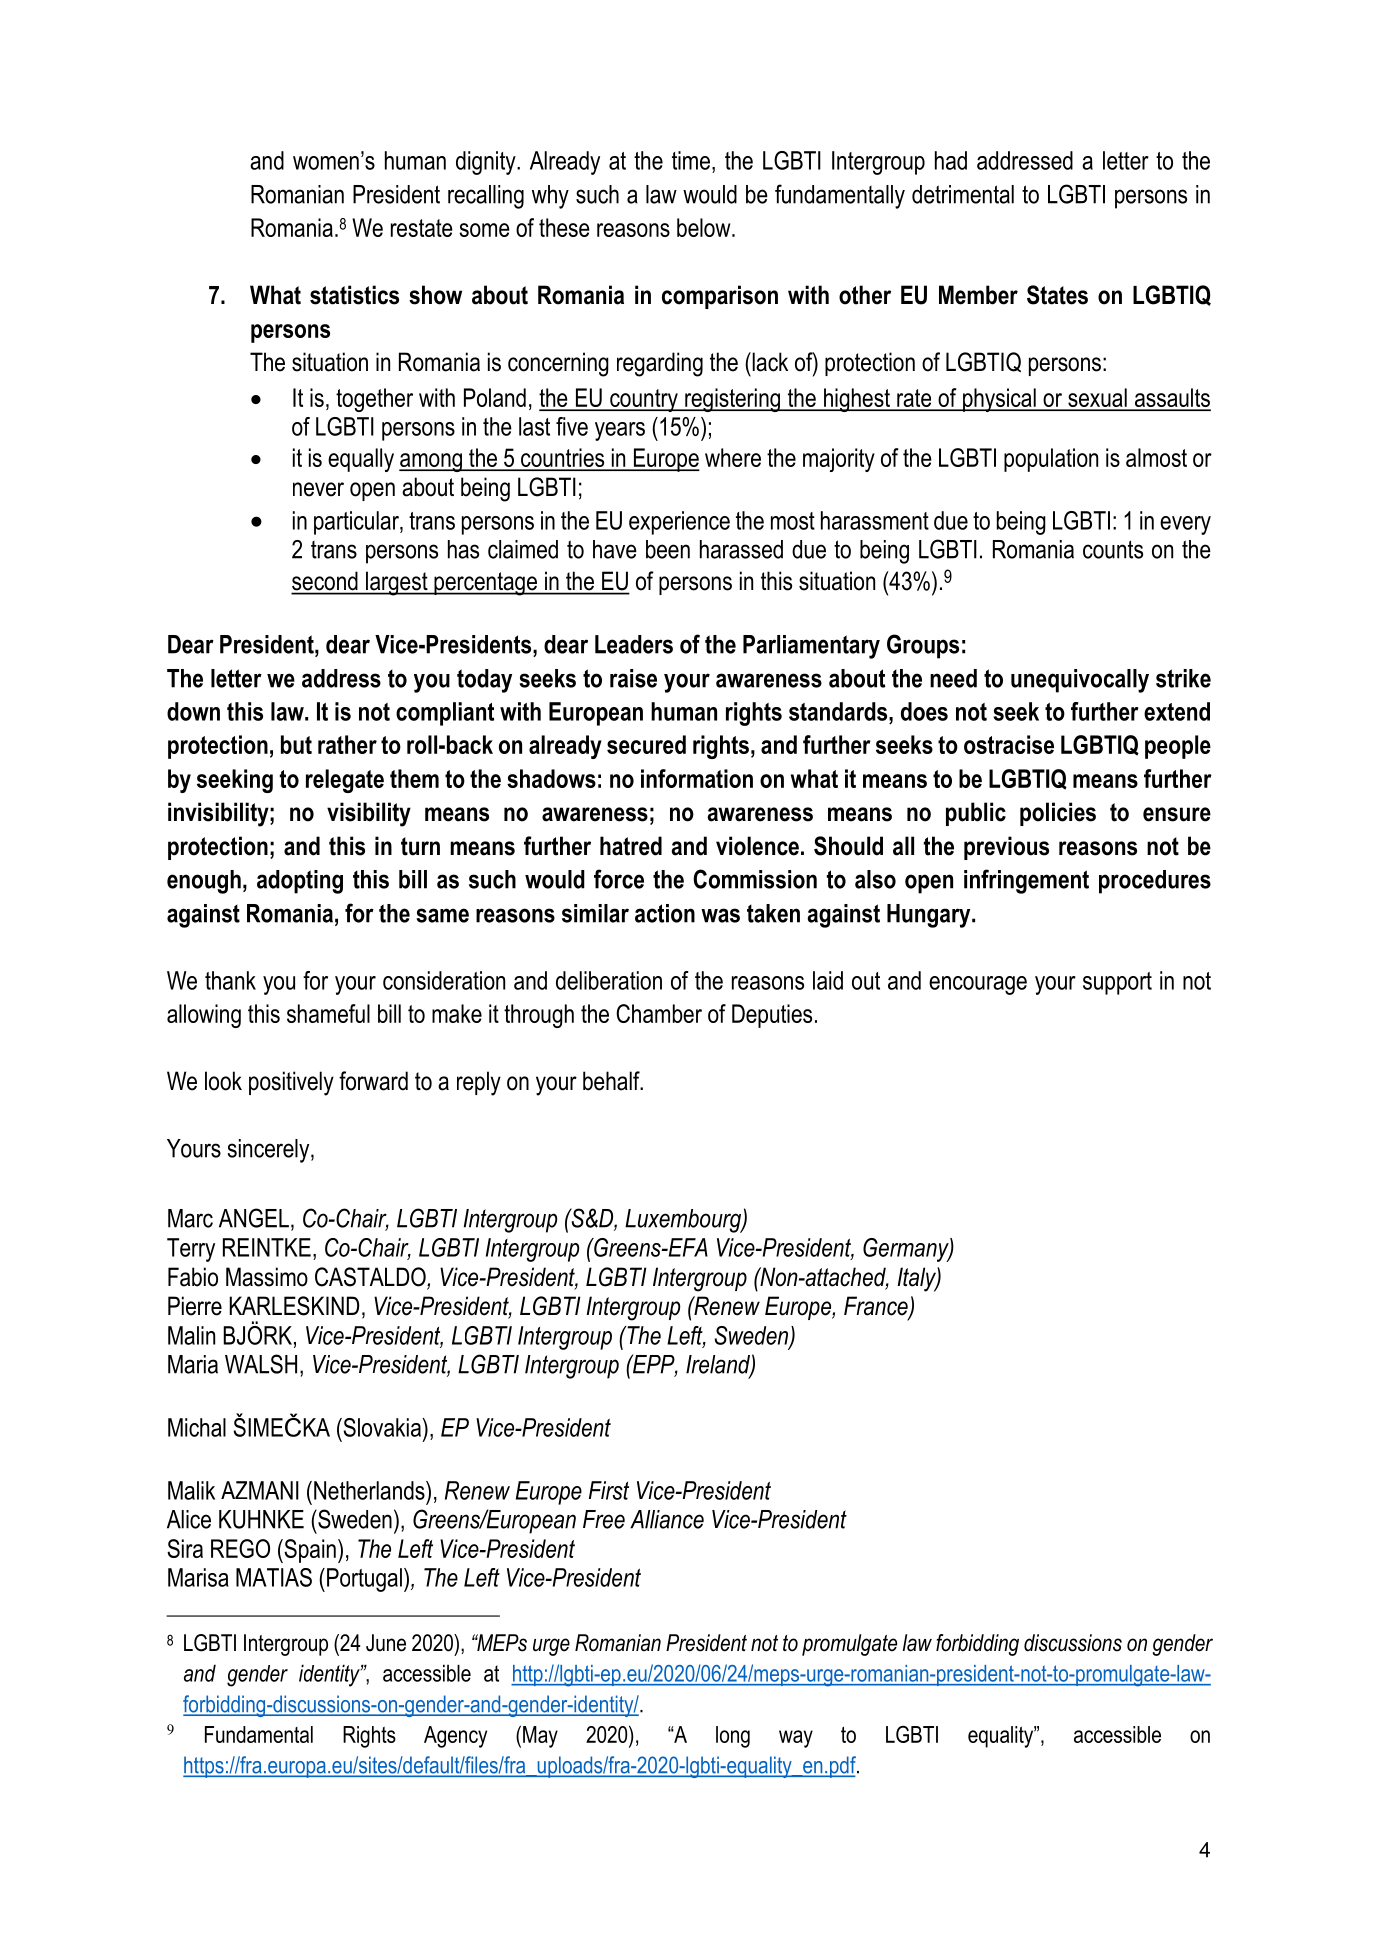 The width and height of the image is (1377, 1949). I want to click on below, so click(705, 227).
